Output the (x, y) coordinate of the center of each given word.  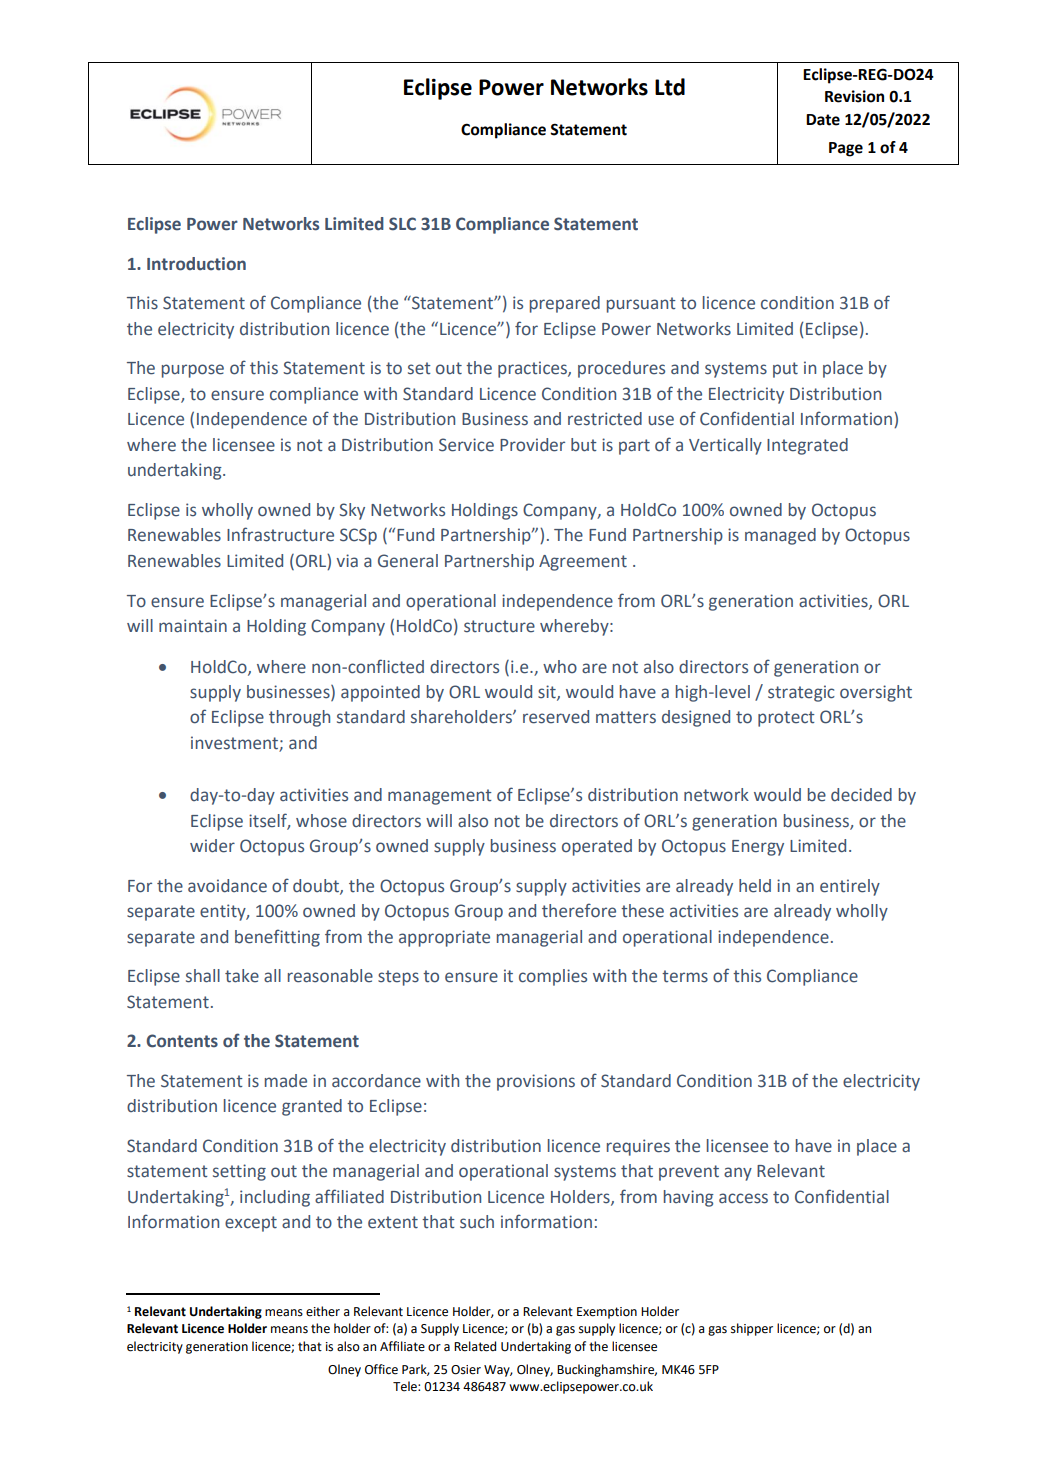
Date (823, 120)
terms (685, 976)
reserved (556, 717)
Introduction (196, 264)
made (286, 1081)
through (299, 718)
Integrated (807, 446)
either (323, 1311)
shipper (752, 1329)
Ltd (670, 87)
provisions (536, 1082)
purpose (193, 371)
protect (786, 719)
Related (475, 1346)
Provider (532, 445)
